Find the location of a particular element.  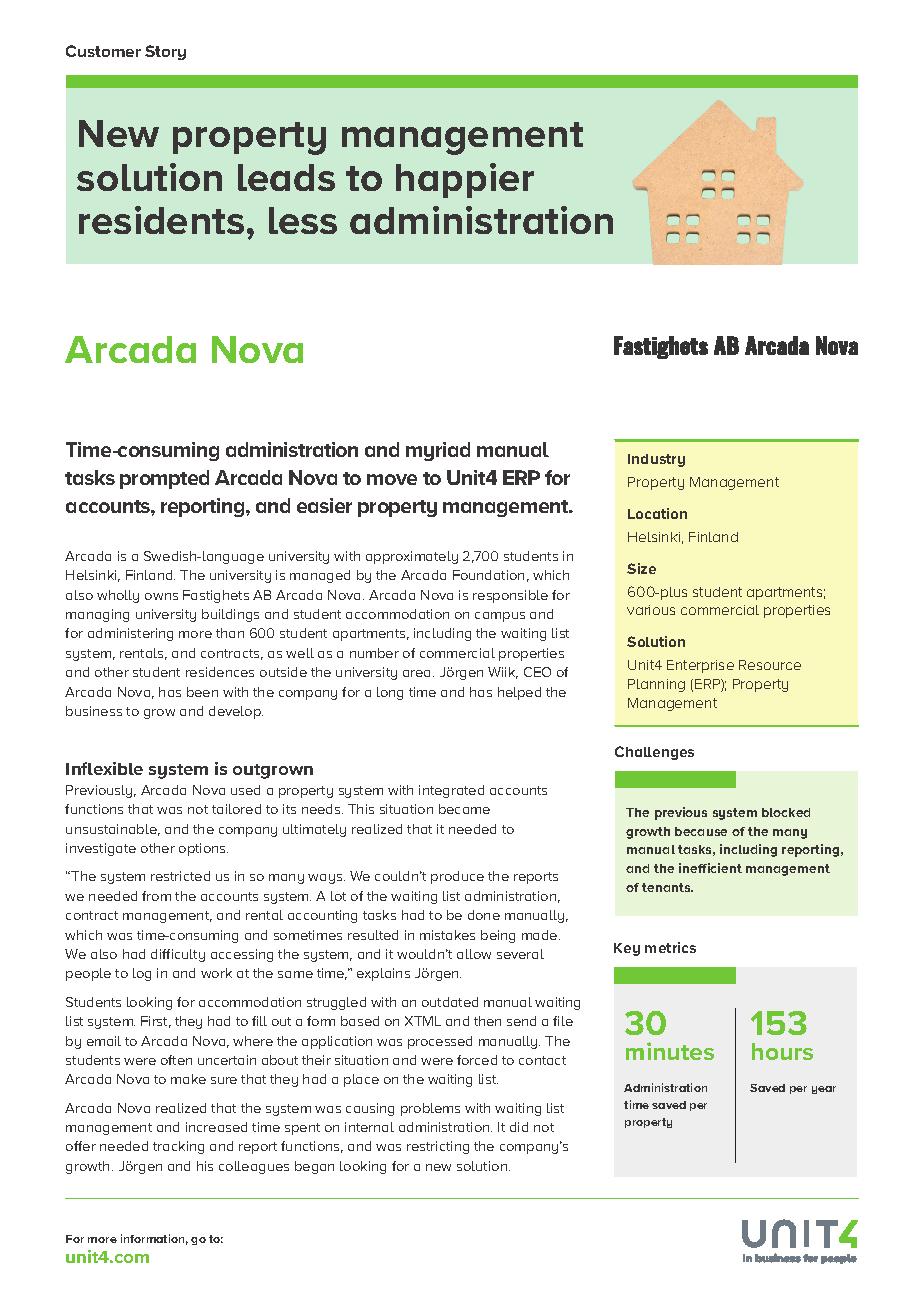

myriad is located at coordinates (438, 451).
